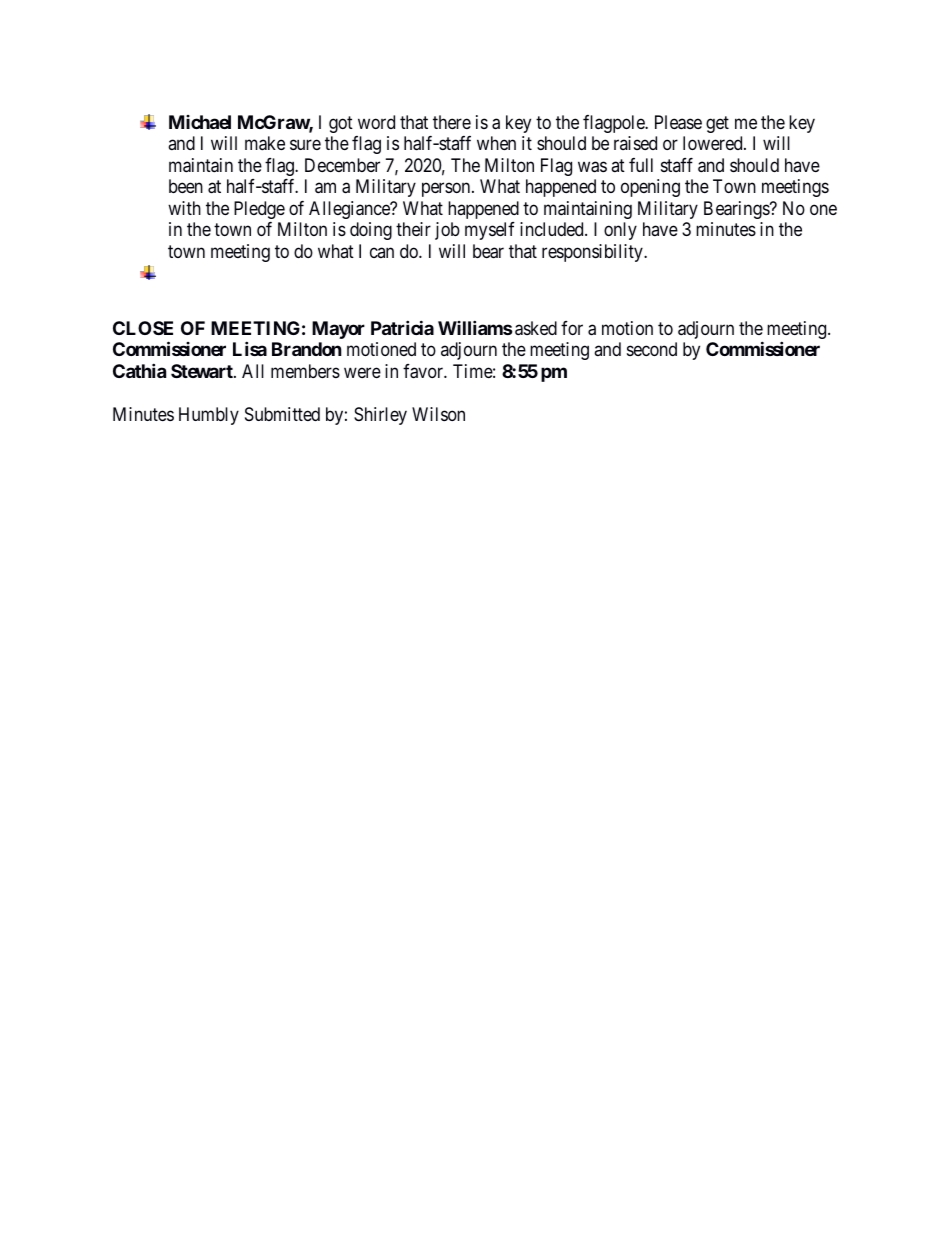  I want to click on second, so click(652, 349).
